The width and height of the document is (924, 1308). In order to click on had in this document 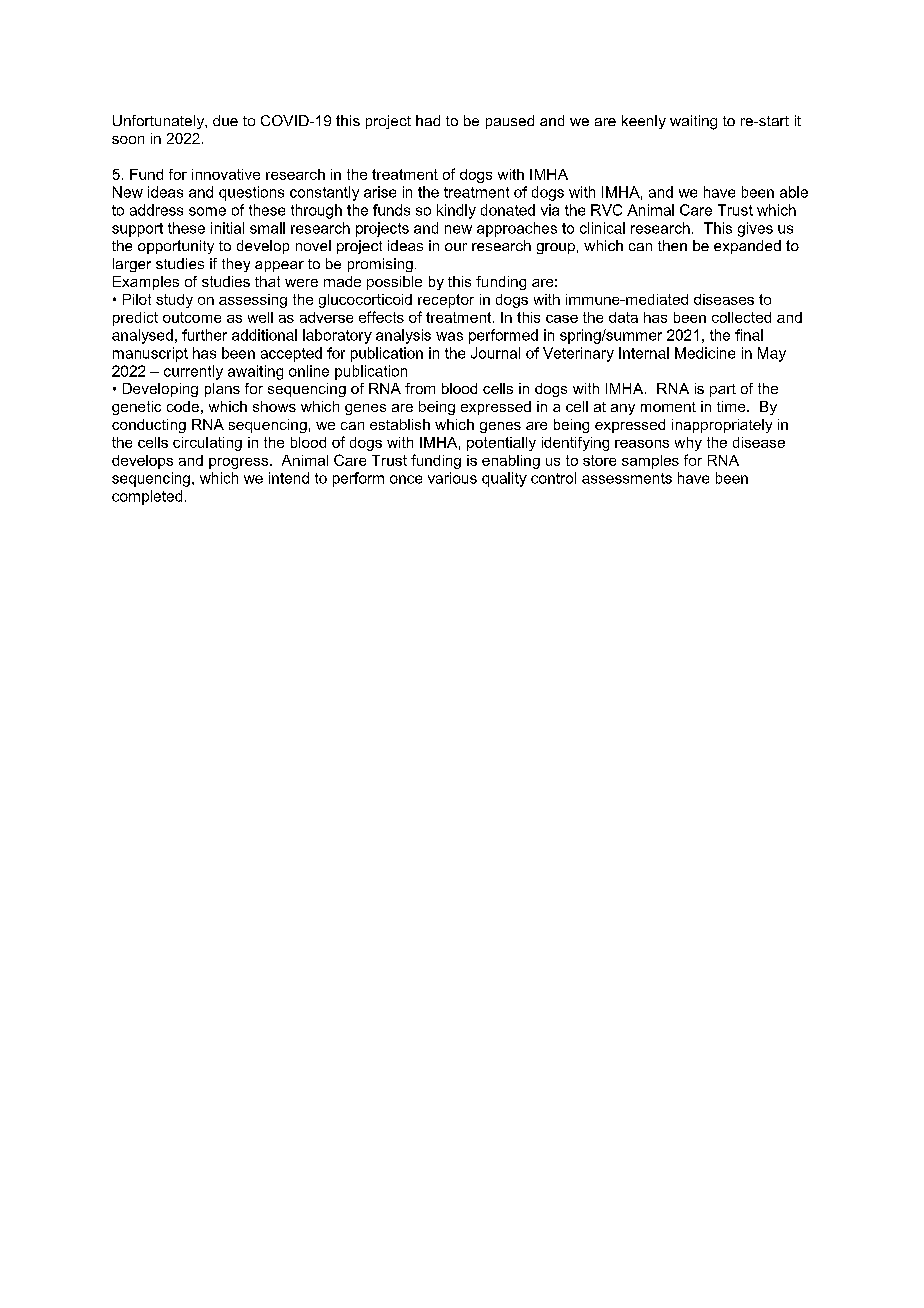, I will do `click(428, 120)`.
